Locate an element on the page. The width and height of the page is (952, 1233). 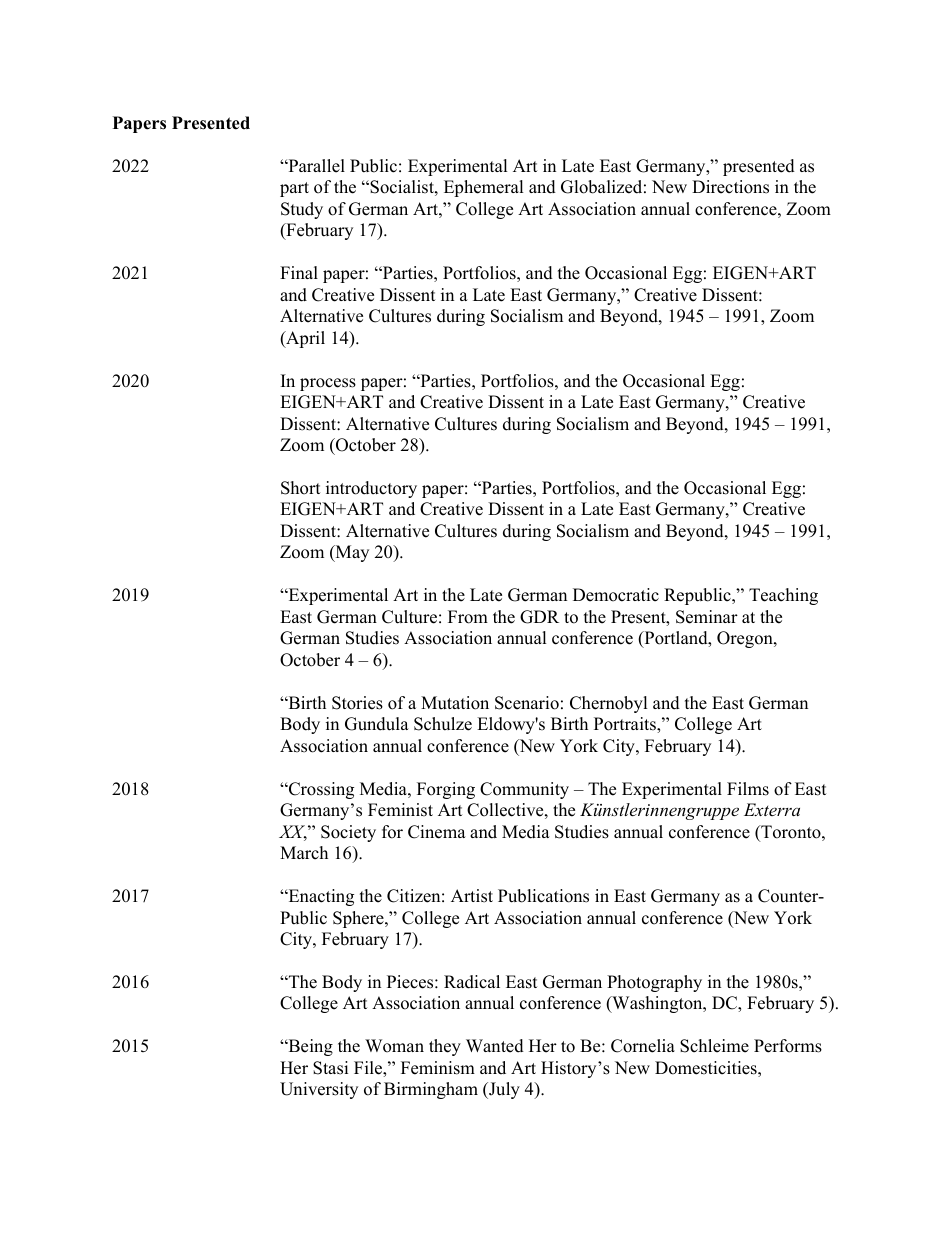
Stories is located at coordinates (357, 703).
